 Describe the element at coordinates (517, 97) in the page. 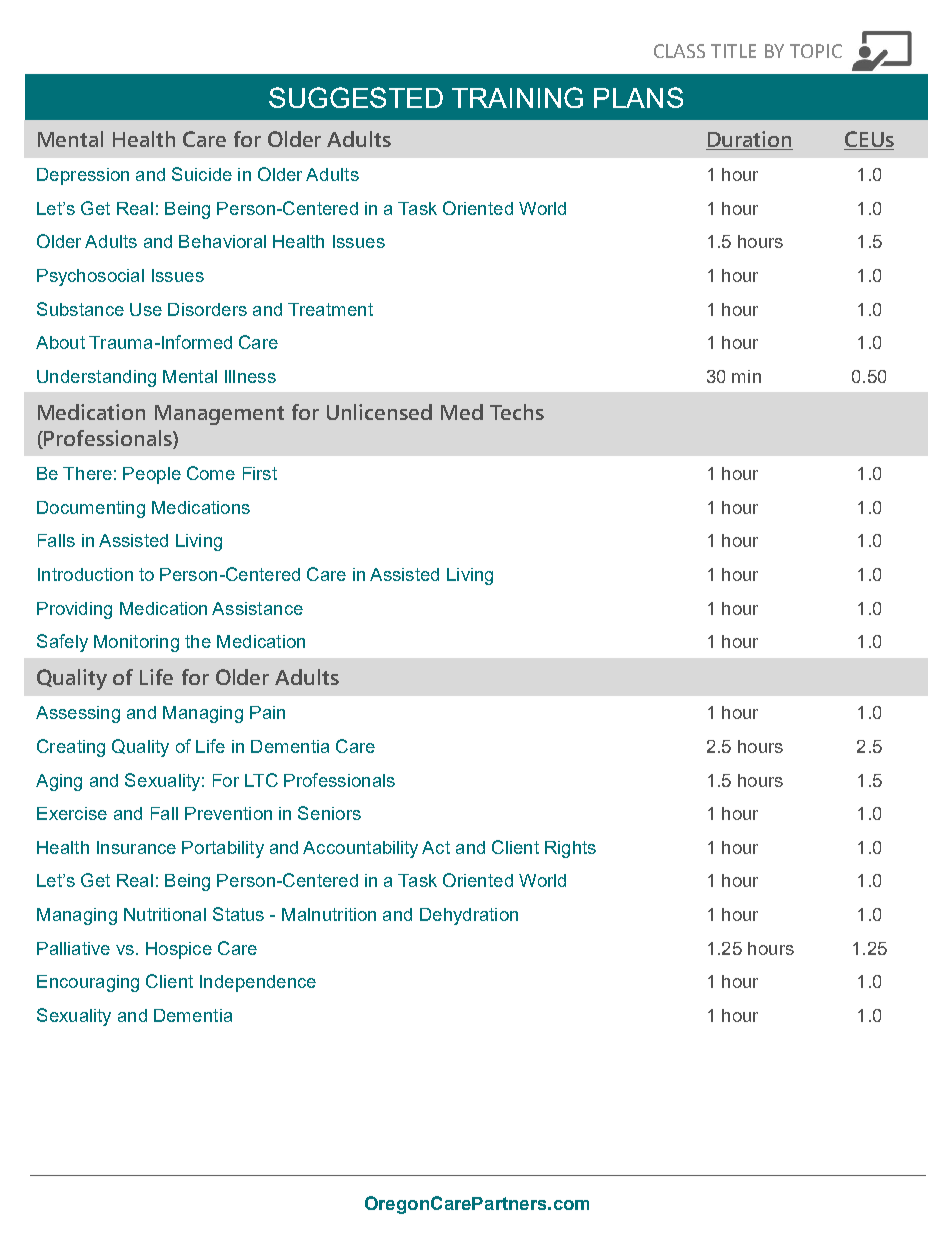

I see `TRAINING` at that location.
